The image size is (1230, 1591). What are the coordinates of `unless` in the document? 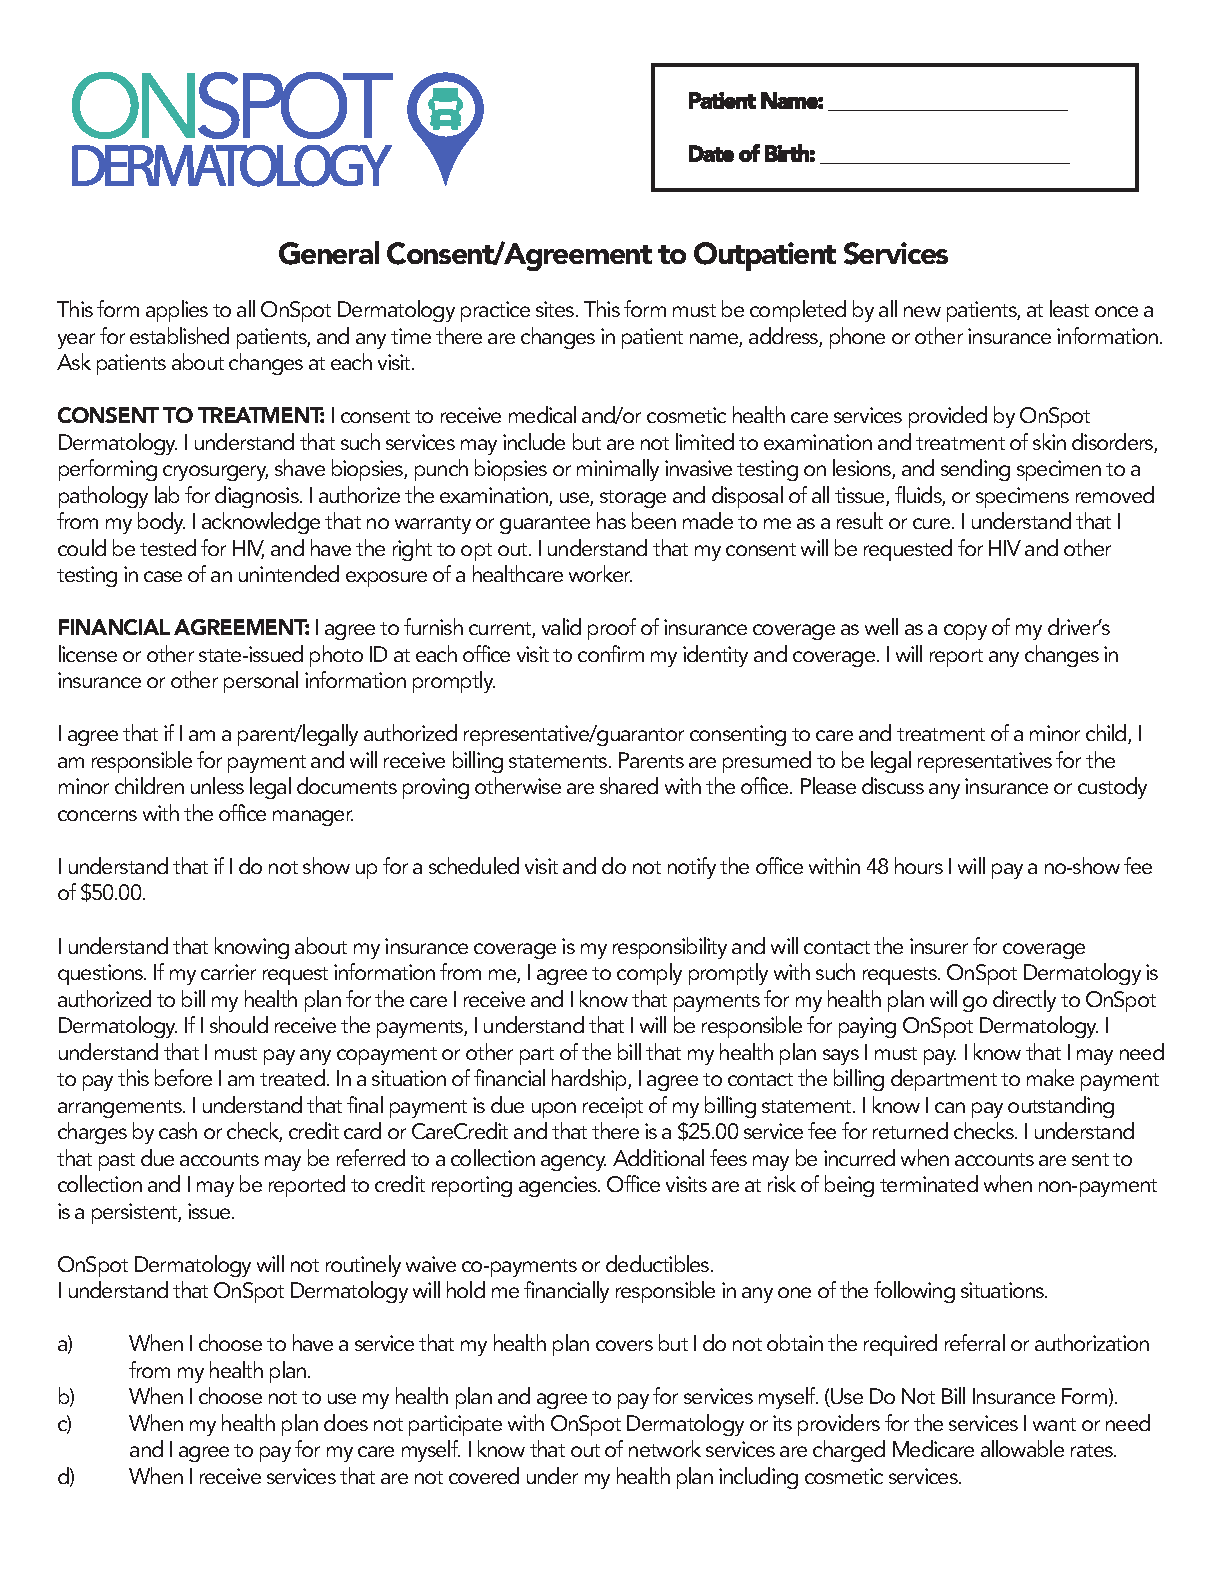 It's located at (217, 785).
